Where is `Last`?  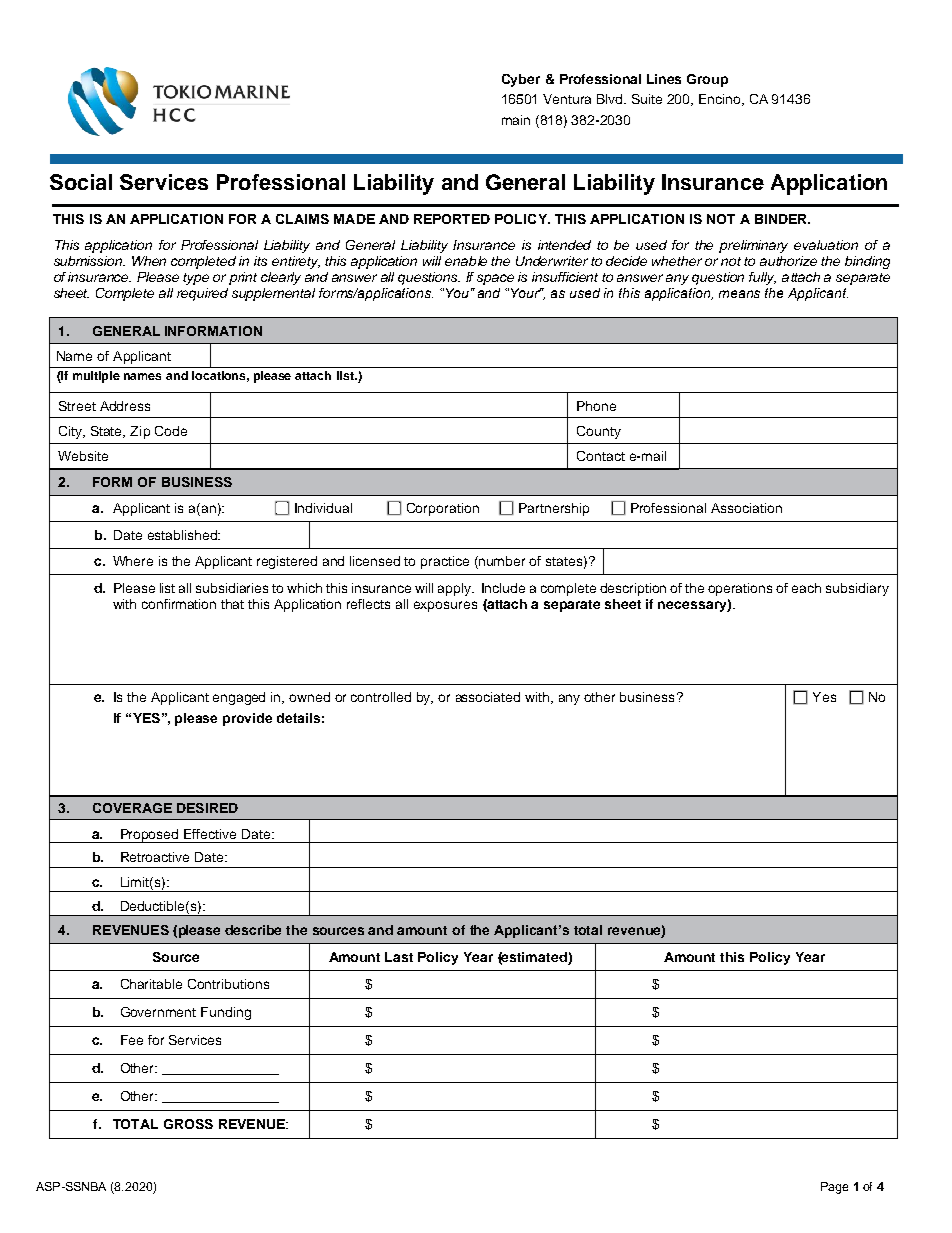
Last is located at coordinates (399, 957).
